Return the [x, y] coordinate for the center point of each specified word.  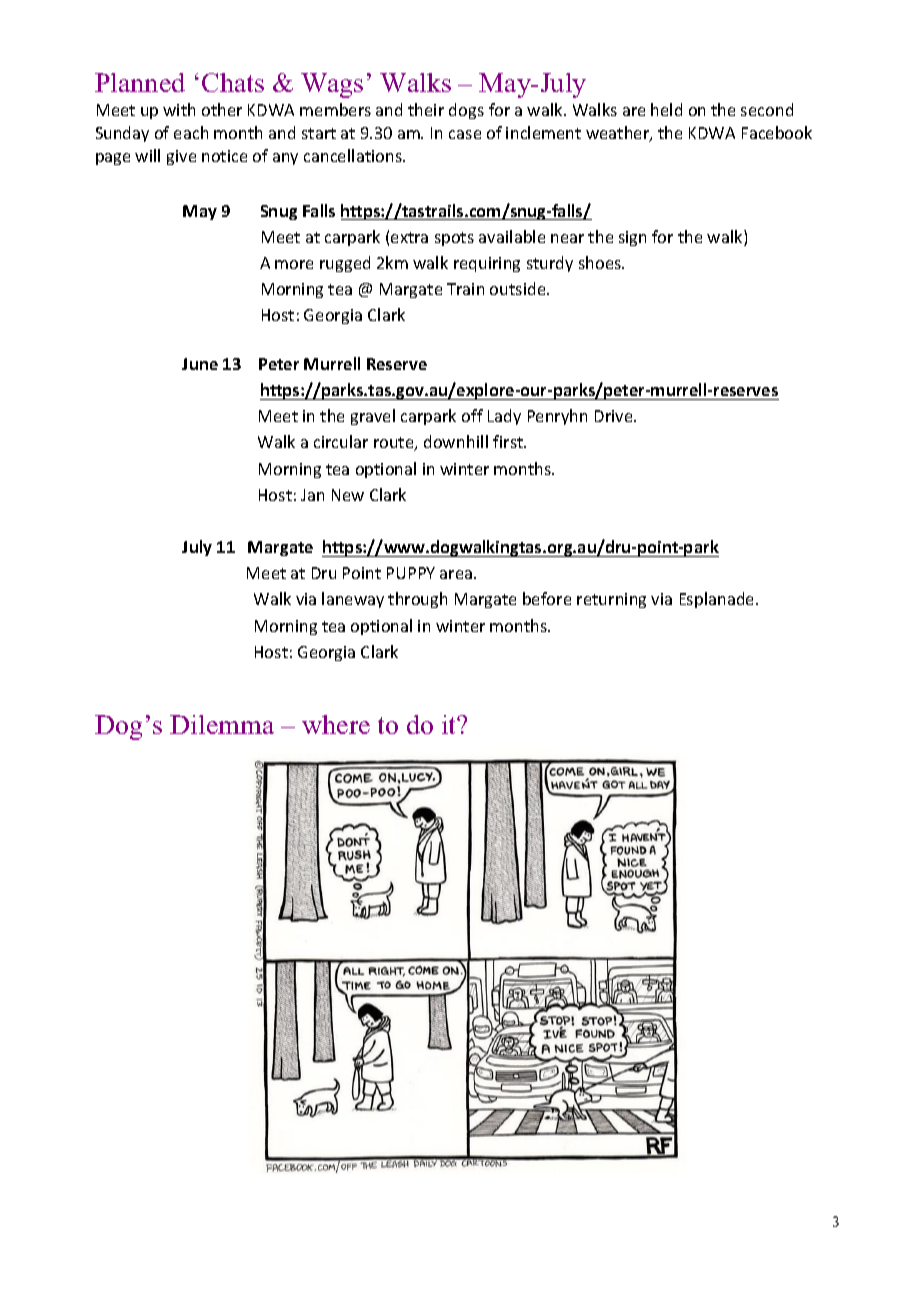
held [666, 109]
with [179, 109]
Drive [615, 416]
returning [611, 600]
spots [454, 239]
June [200, 364]
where [336, 724]
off [472, 415]
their [426, 109]
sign [632, 238]
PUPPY [411, 573]
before [547, 598]
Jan [312, 495]
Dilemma [222, 724]
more [294, 264]
